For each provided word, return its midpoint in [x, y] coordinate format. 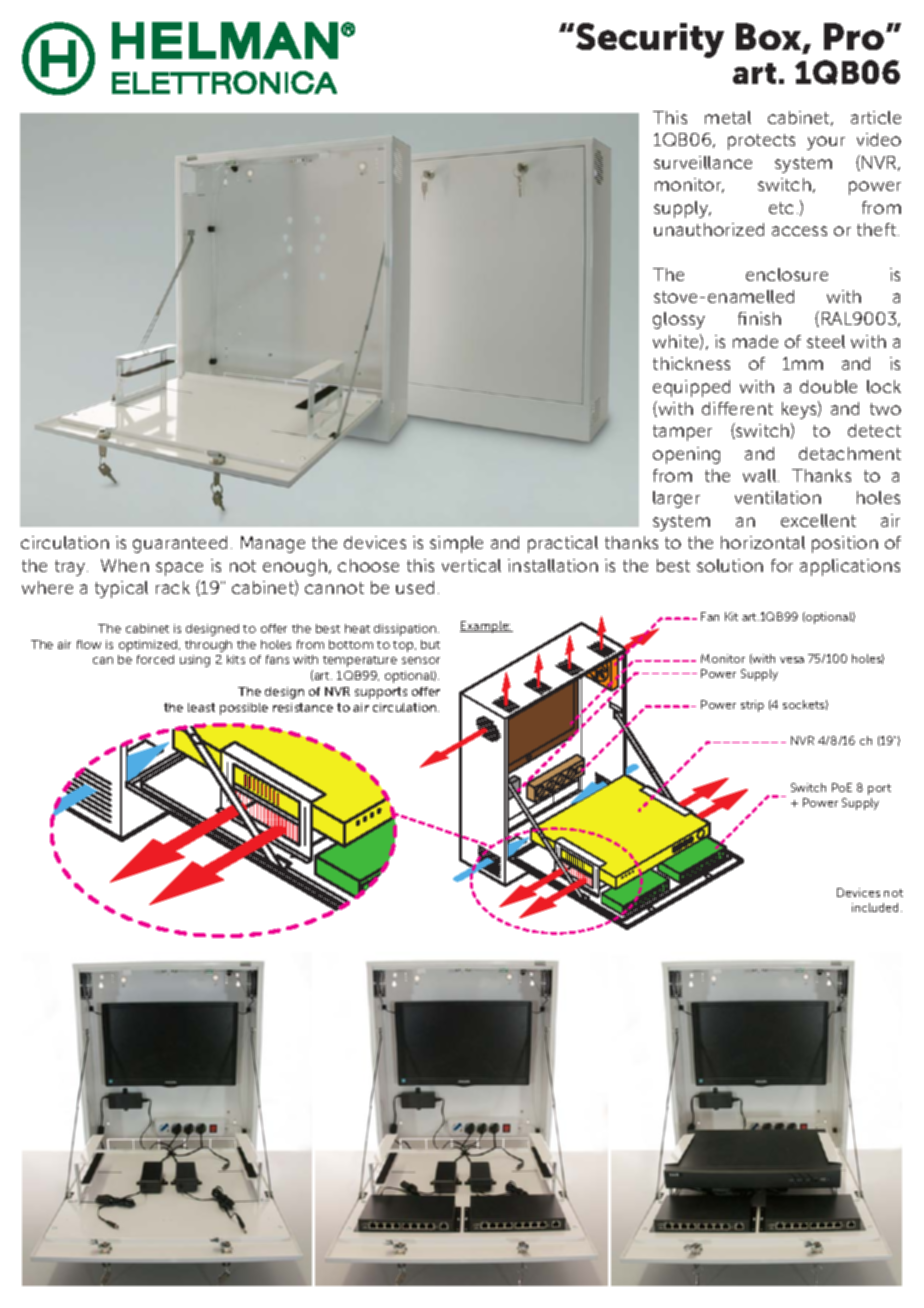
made [755, 341]
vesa [792, 660]
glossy [679, 320]
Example [485, 627]
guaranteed [180, 544]
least [201, 707]
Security [650, 40]
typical [121, 589]
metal [728, 117]
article [876, 117]
